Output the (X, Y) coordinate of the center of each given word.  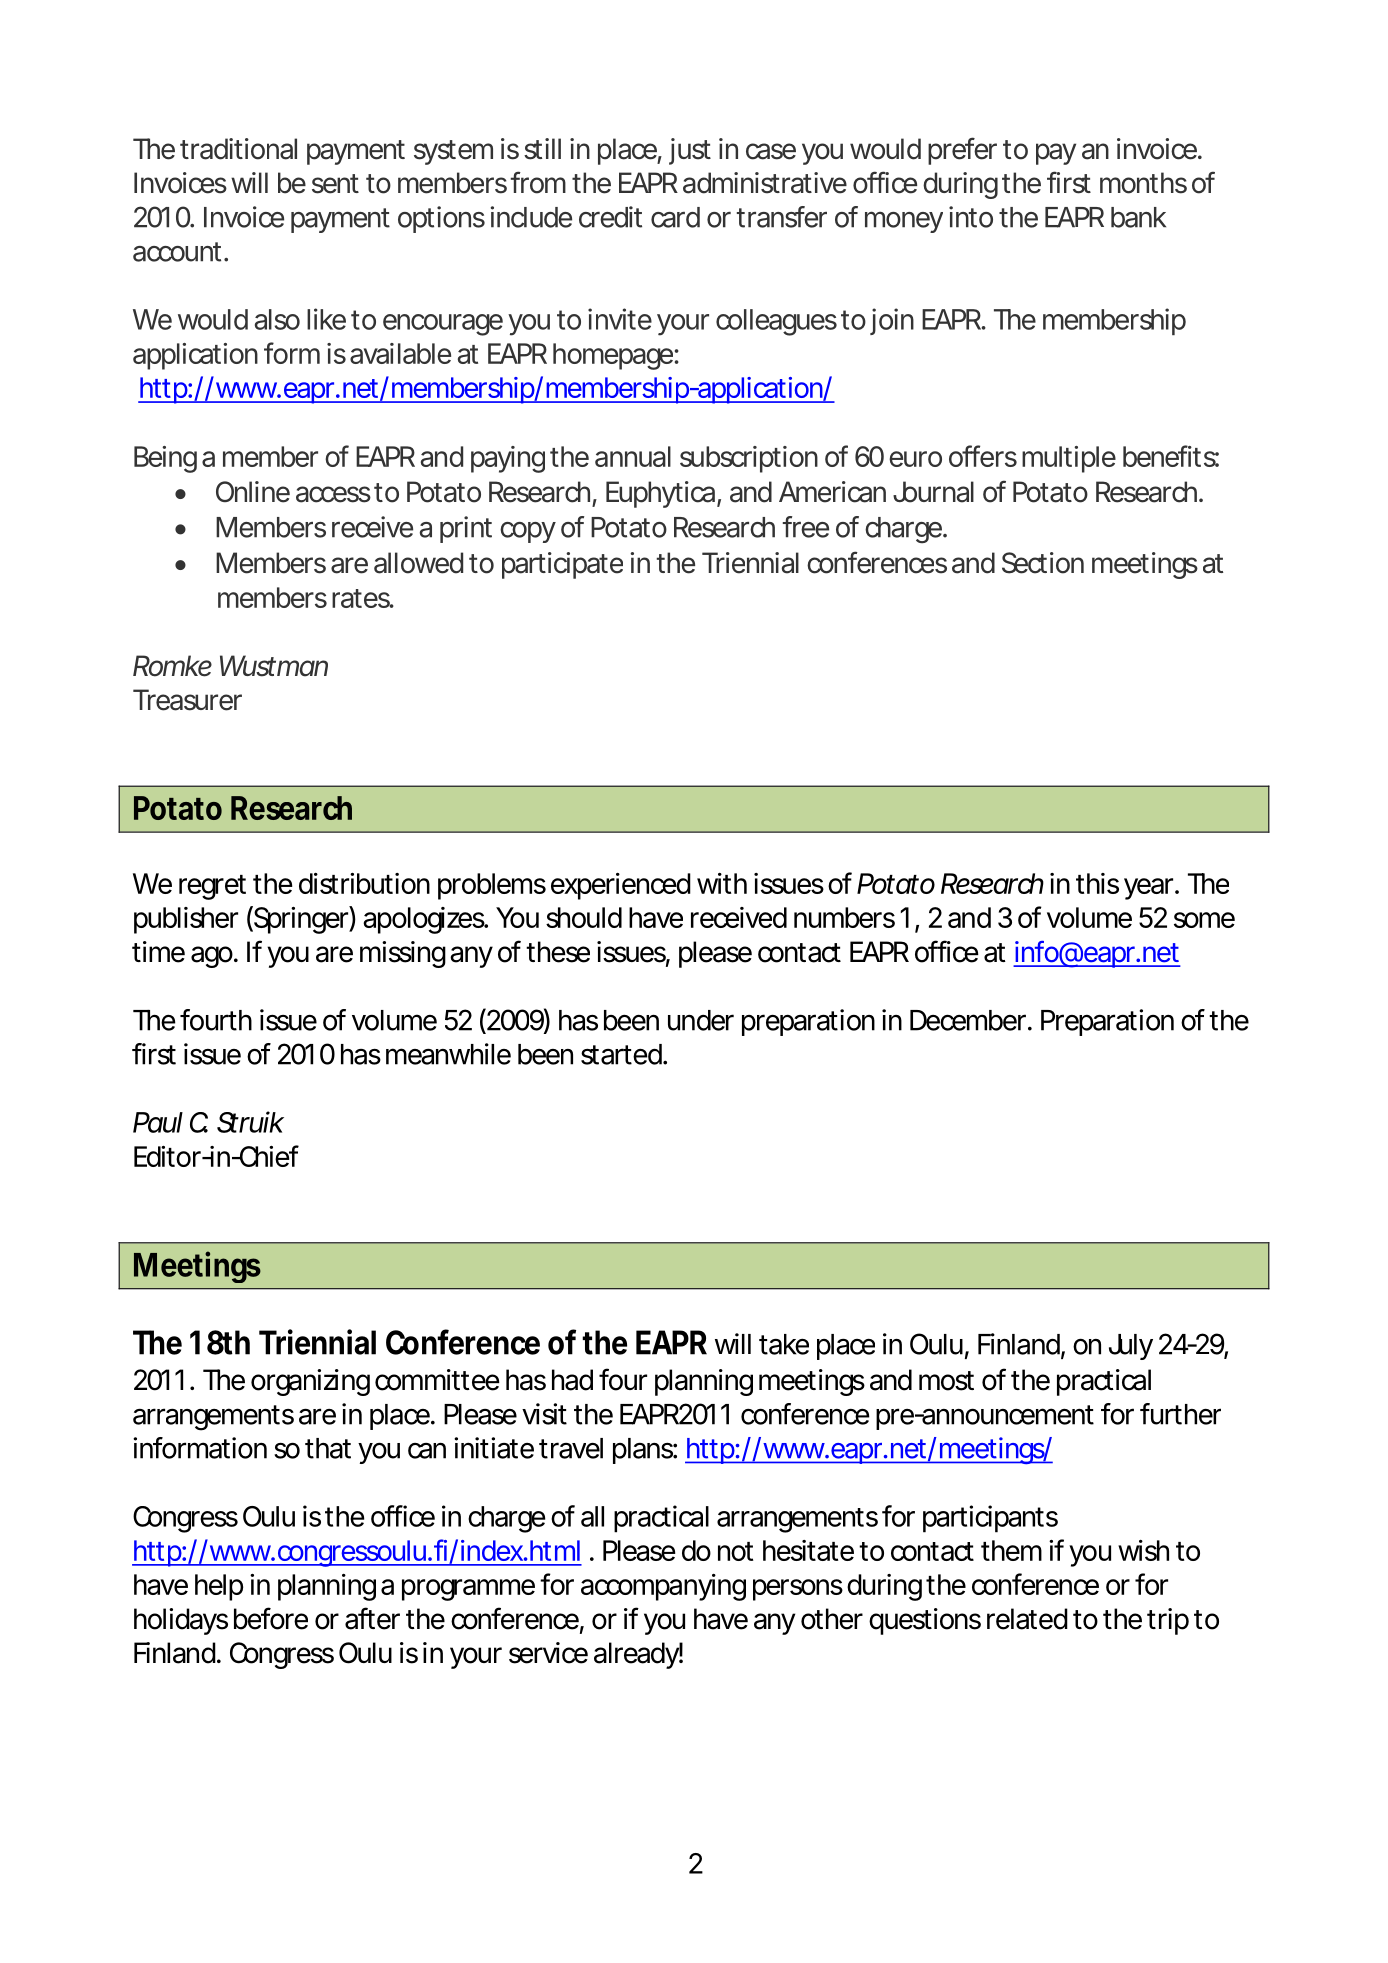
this (1097, 883)
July (1131, 1347)
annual (633, 456)
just (690, 151)
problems (492, 886)
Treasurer (187, 700)
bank (1138, 217)
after (372, 1618)
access (333, 494)
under (701, 1020)
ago (212, 957)
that (328, 1448)
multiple (1069, 459)
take (784, 1344)
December (968, 1020)
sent (335, 184)
